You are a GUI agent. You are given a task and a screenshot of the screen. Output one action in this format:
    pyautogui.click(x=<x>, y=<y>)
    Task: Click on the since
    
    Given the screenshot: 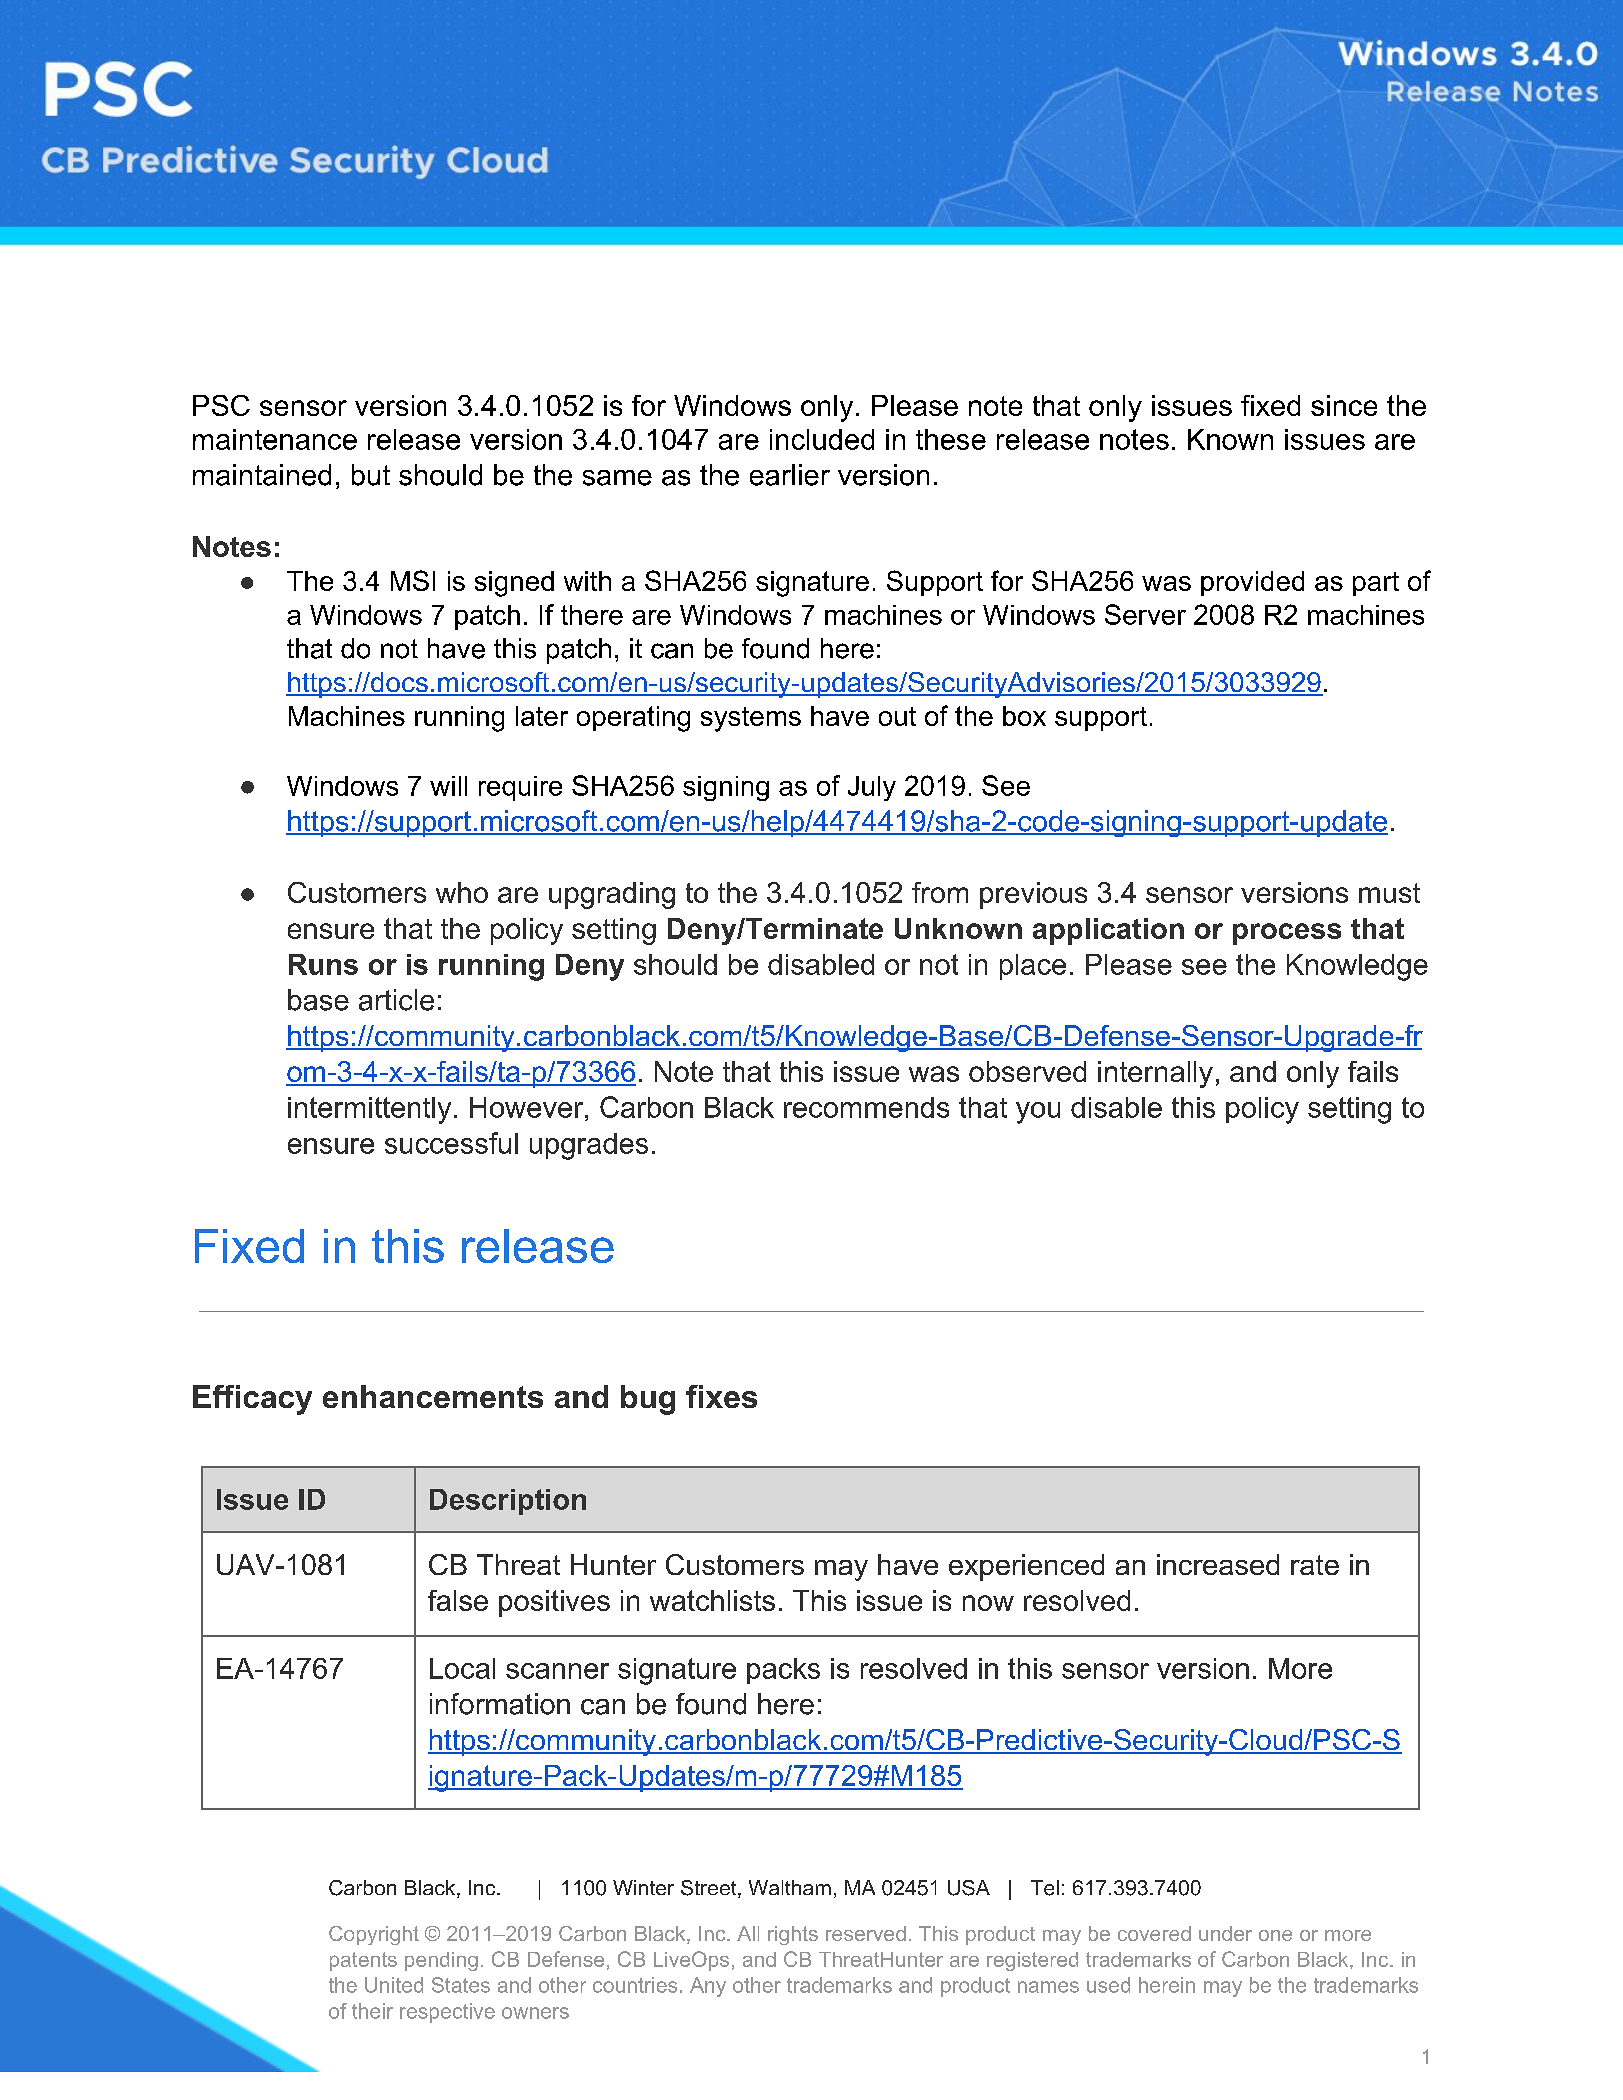 What is the action you would take?
    pyautogui.click(x=1344, y=405)
